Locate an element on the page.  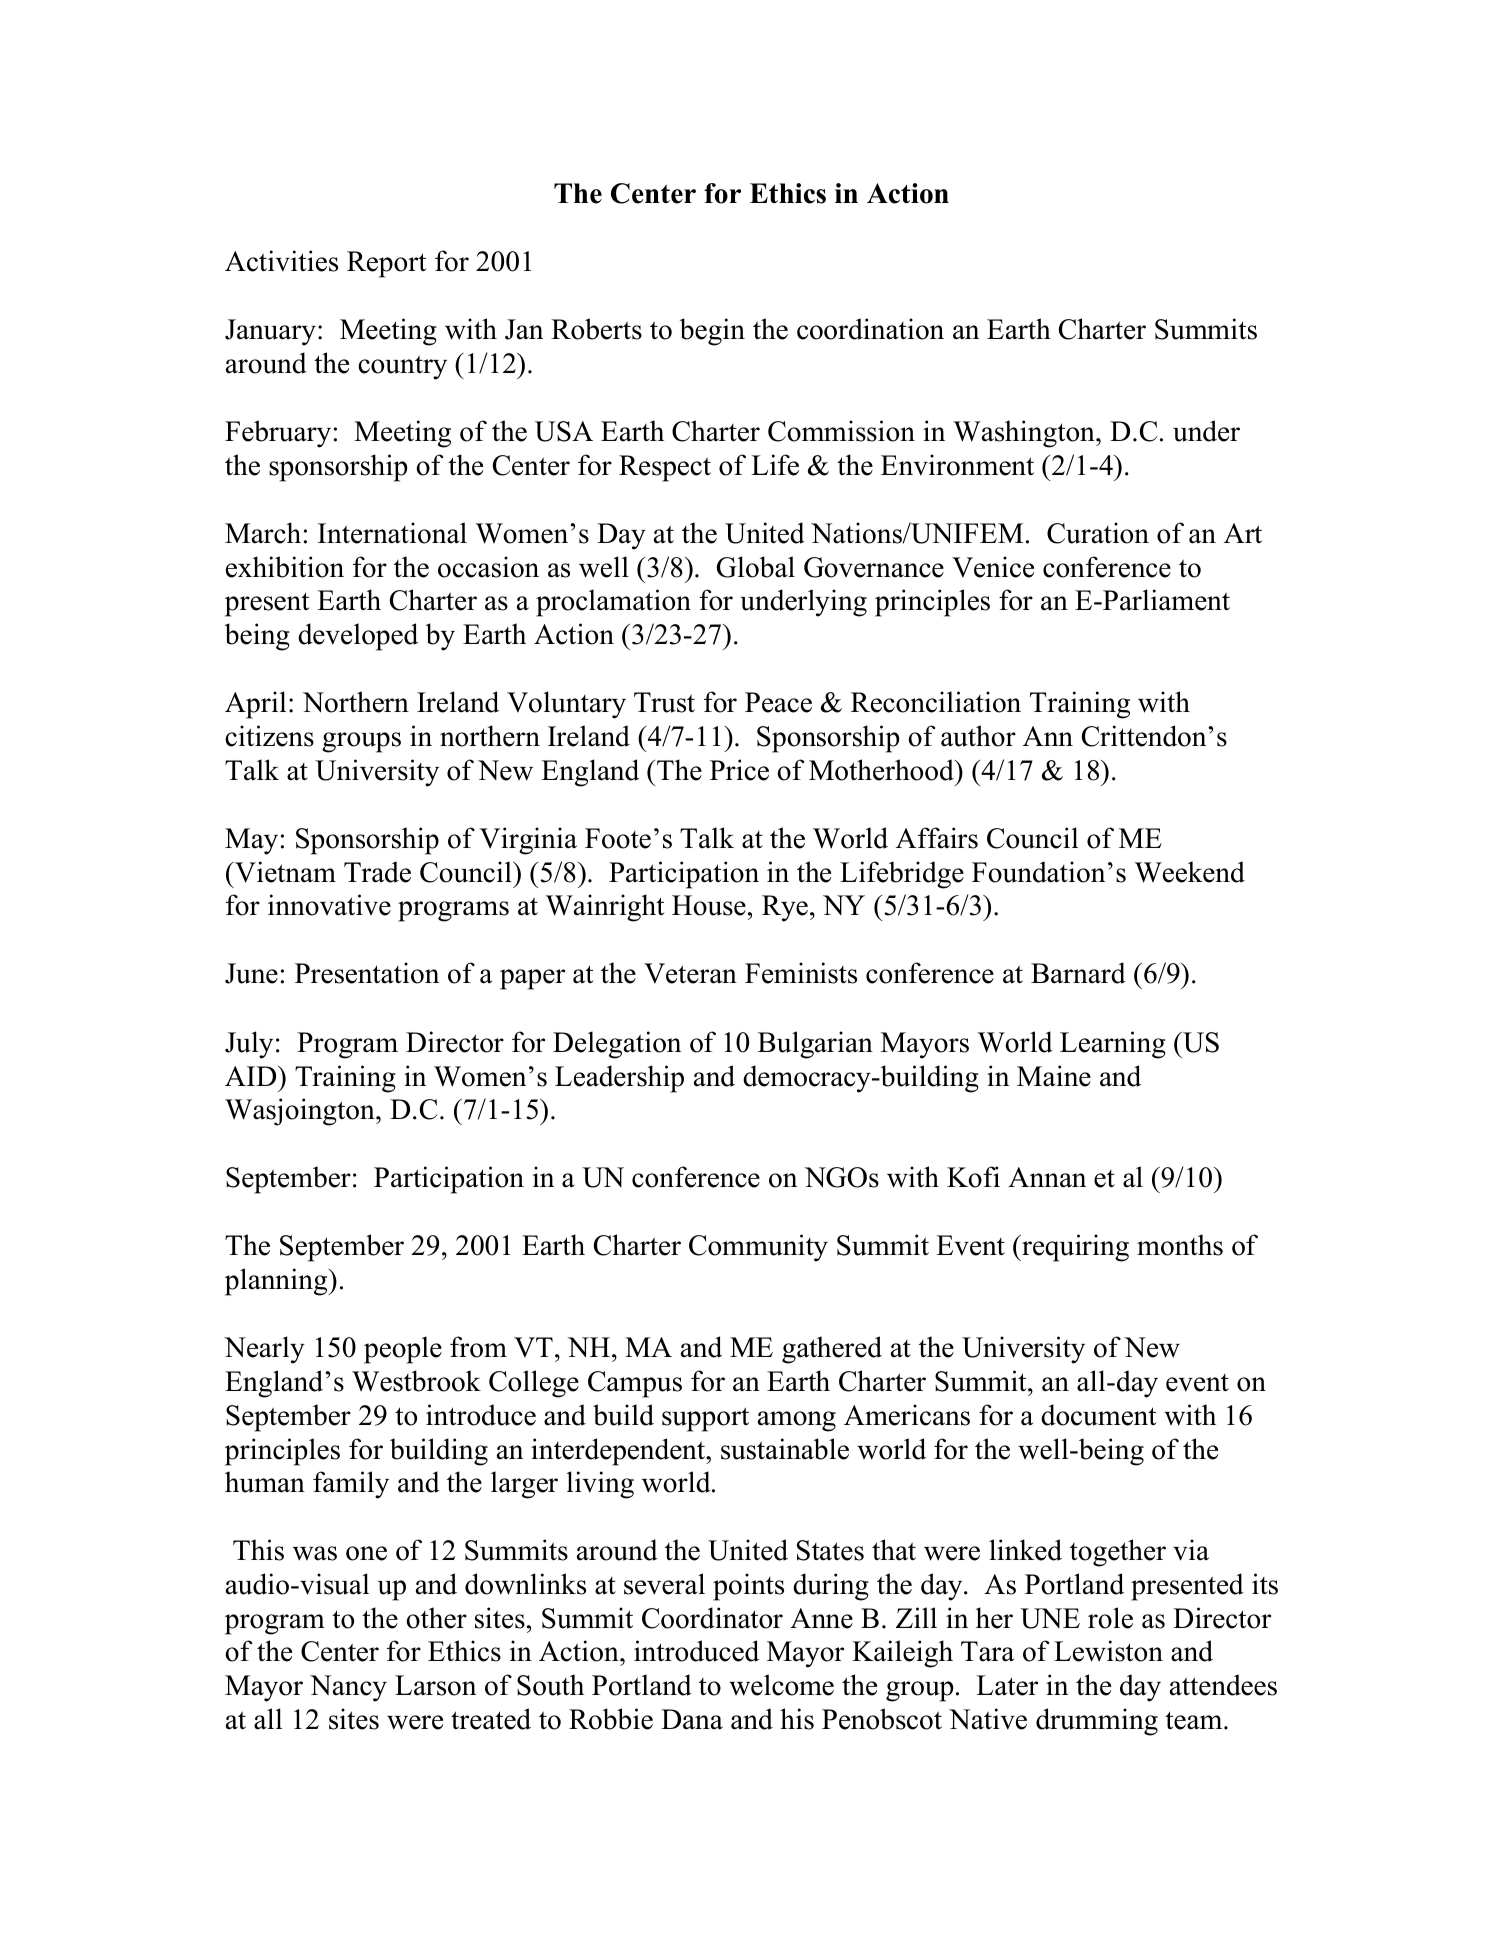
Report is located at coordinates (386, 264).
